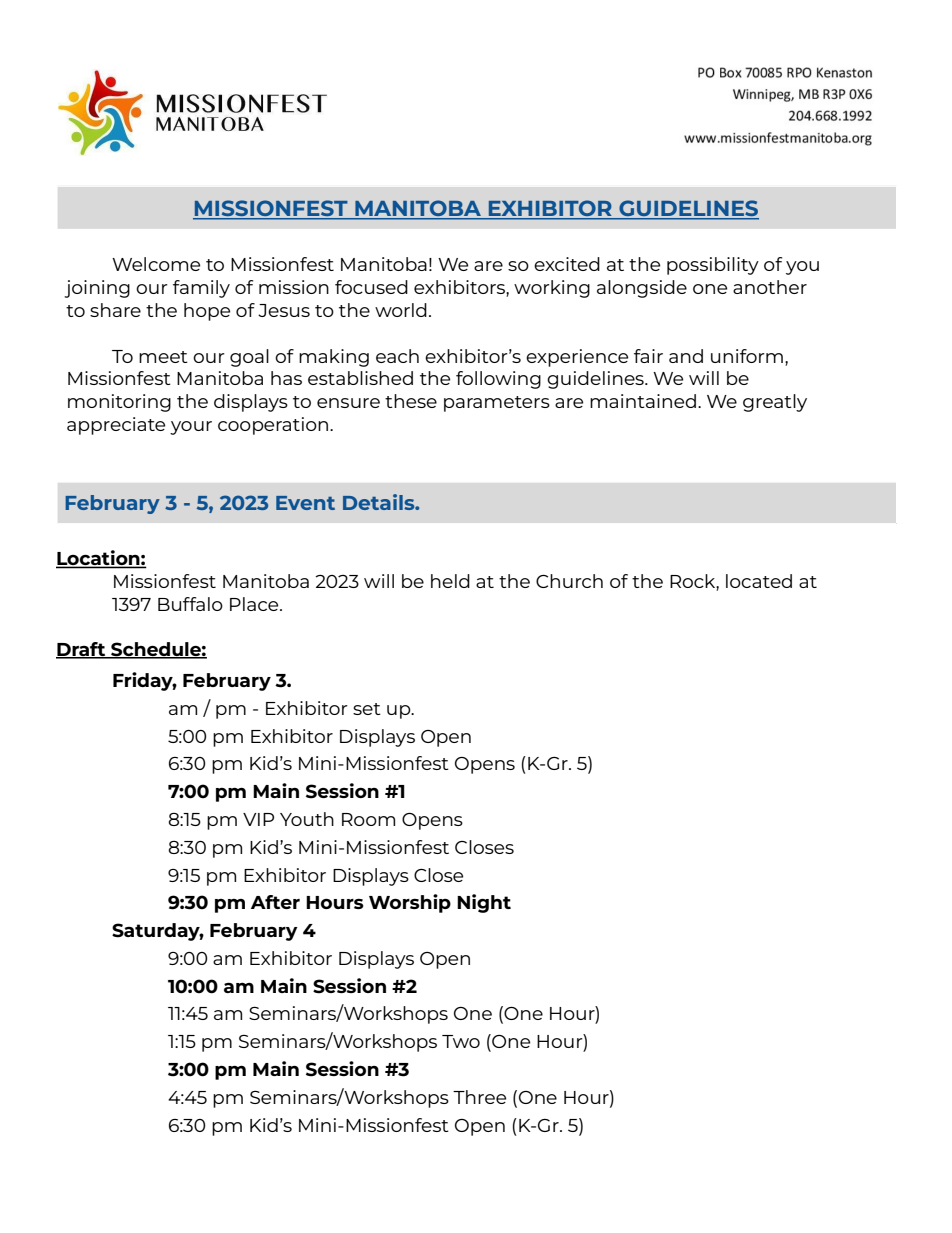 This screenshot has height=1233, width=952. What do you see at coordinates (401, 310) in the screenshot?
I see `world` at bounding box center [401, 310].
